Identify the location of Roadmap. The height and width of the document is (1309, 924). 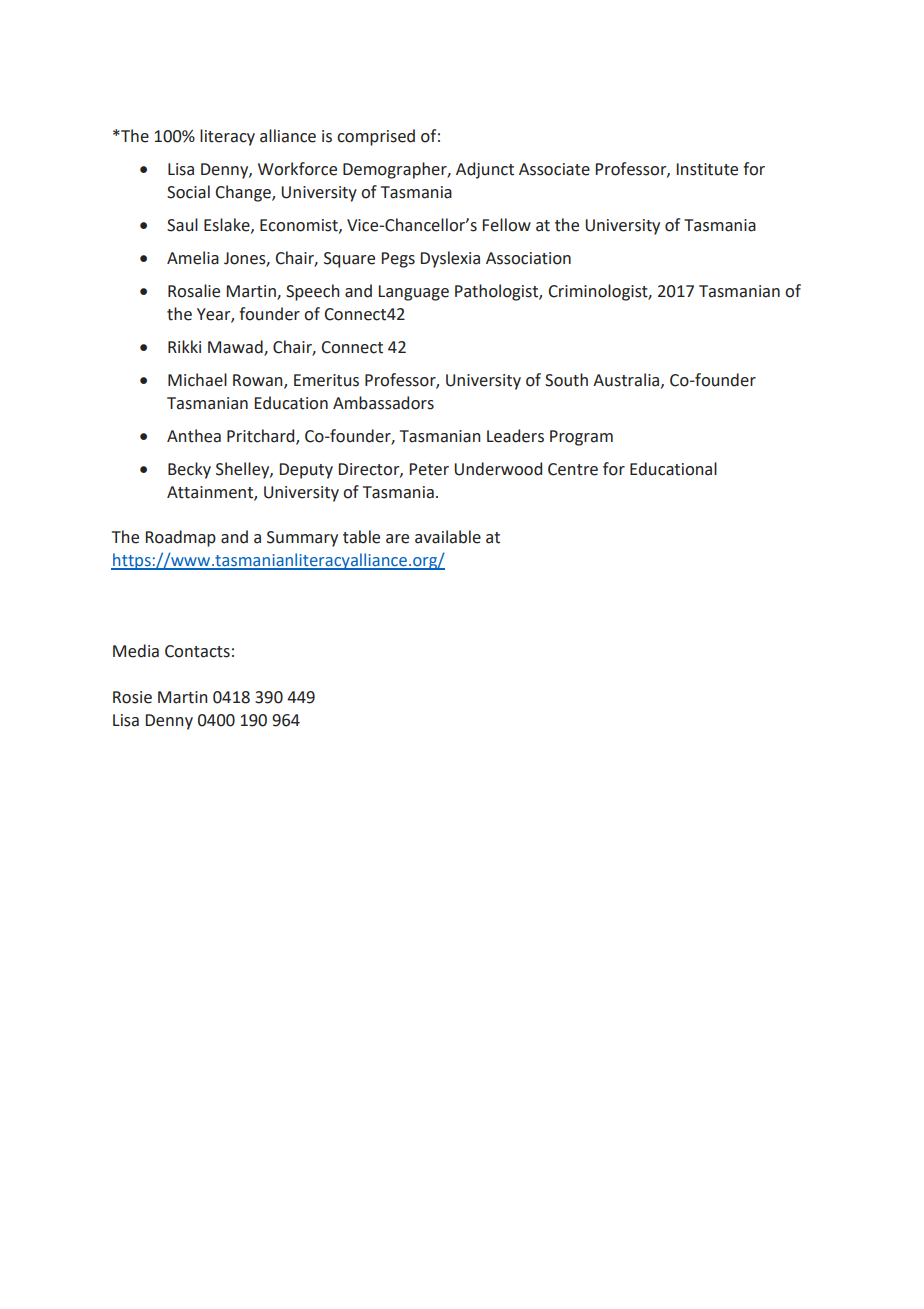
(181, 538).
